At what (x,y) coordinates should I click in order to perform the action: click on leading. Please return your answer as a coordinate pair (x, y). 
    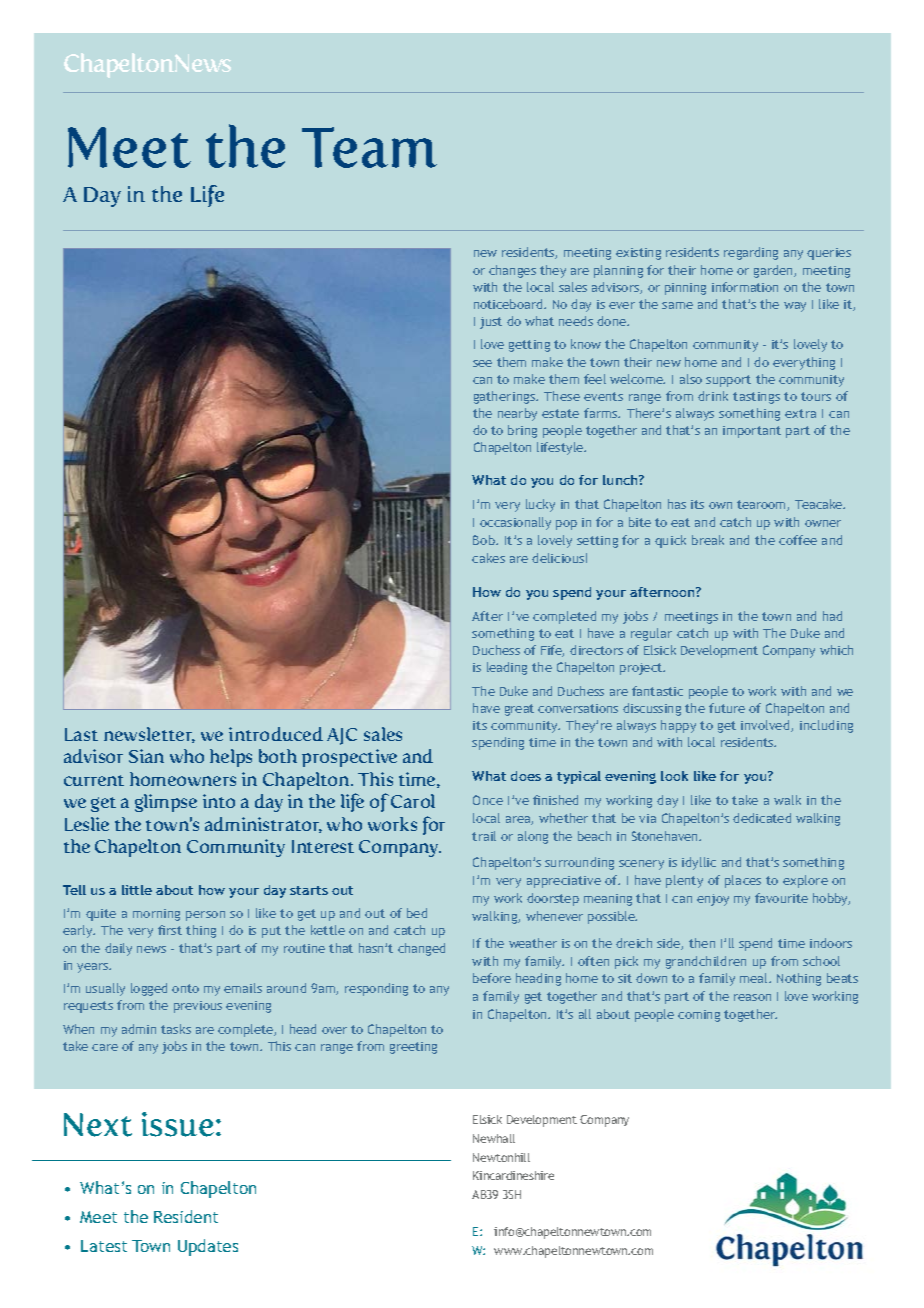
    Looking at the image, I should click on (507, 668).
